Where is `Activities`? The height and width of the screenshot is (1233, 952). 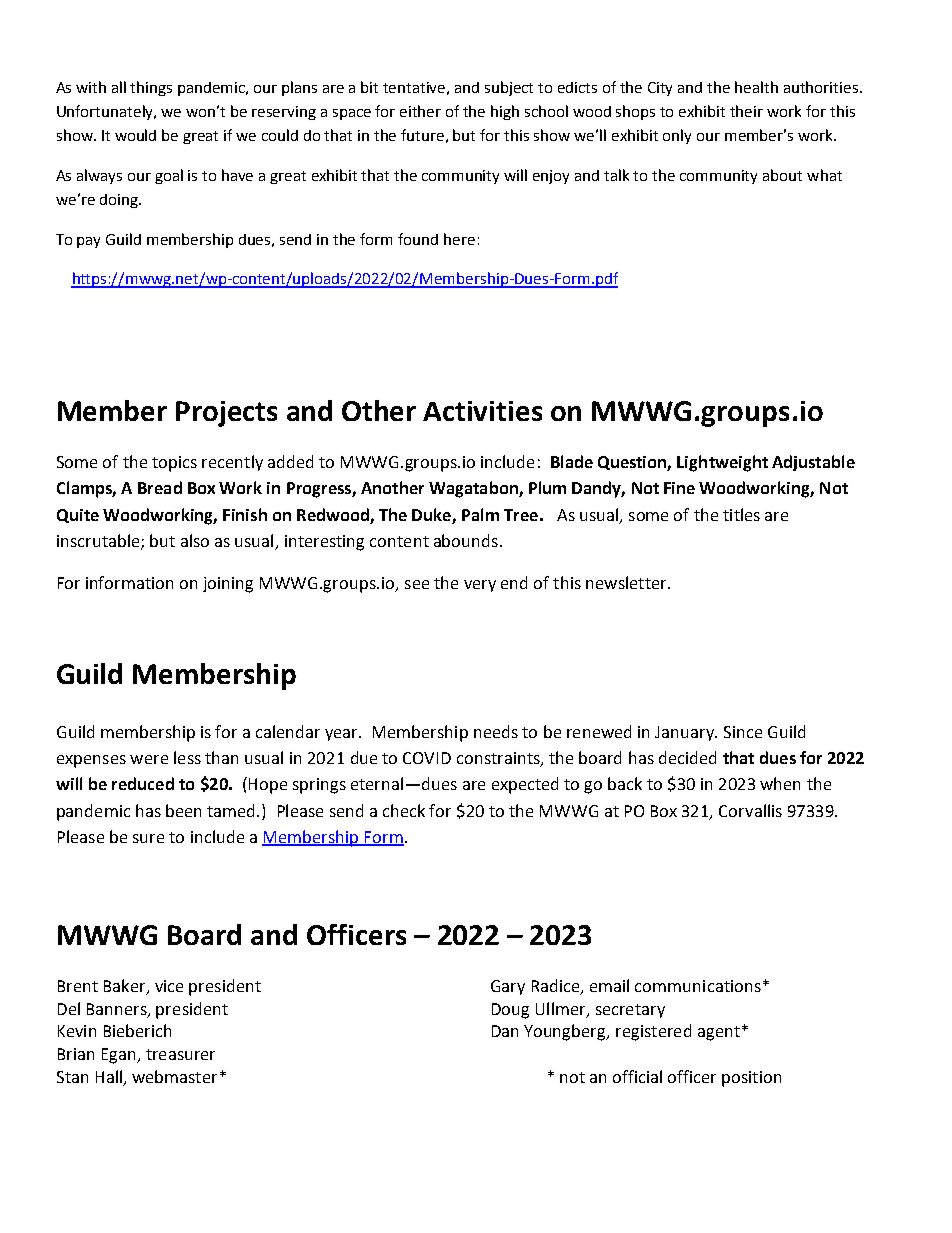
Activities is located at coordinates (482, 411).
